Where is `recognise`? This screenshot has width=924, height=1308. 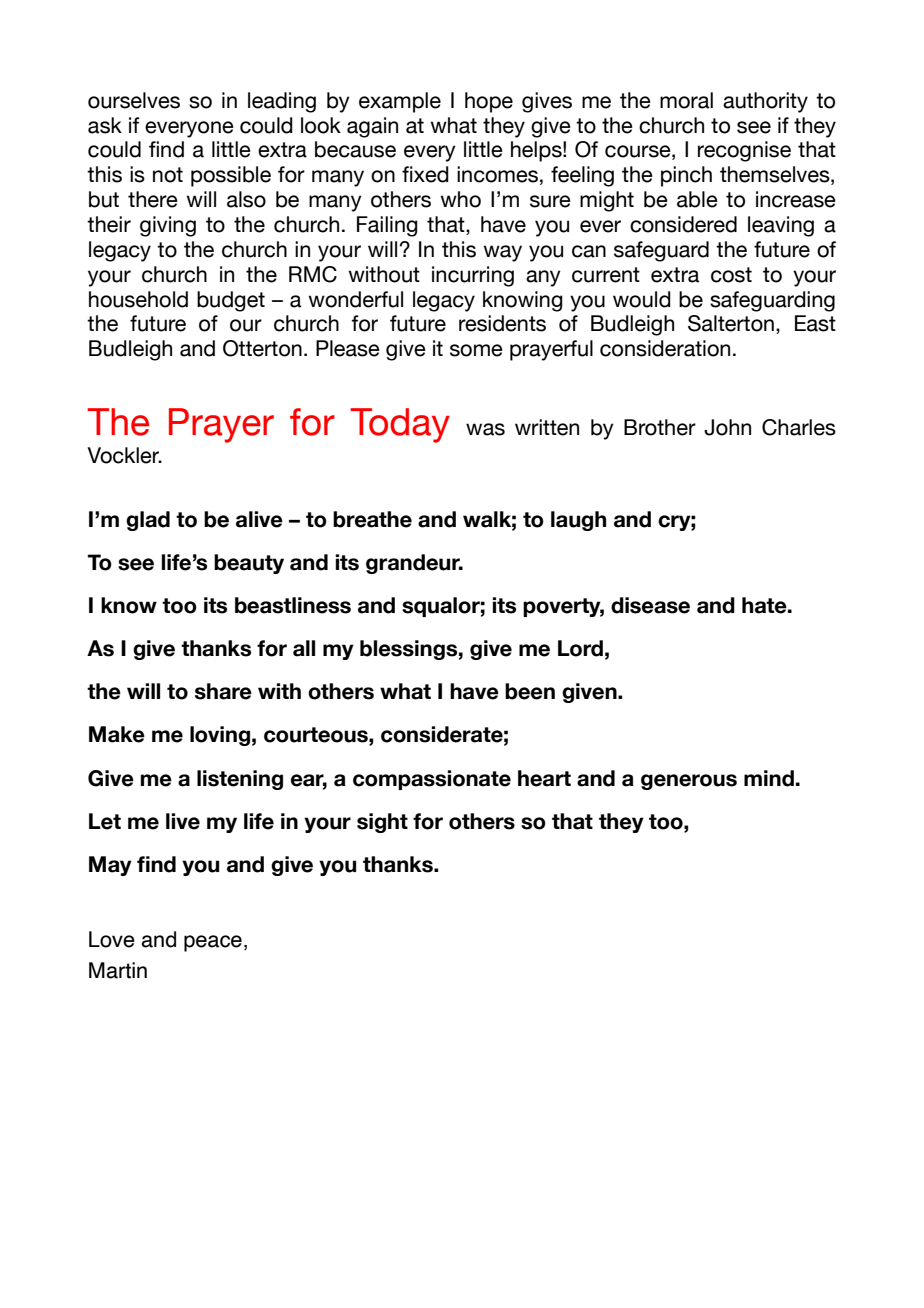
recognise is located at coordinates (744, 151).
